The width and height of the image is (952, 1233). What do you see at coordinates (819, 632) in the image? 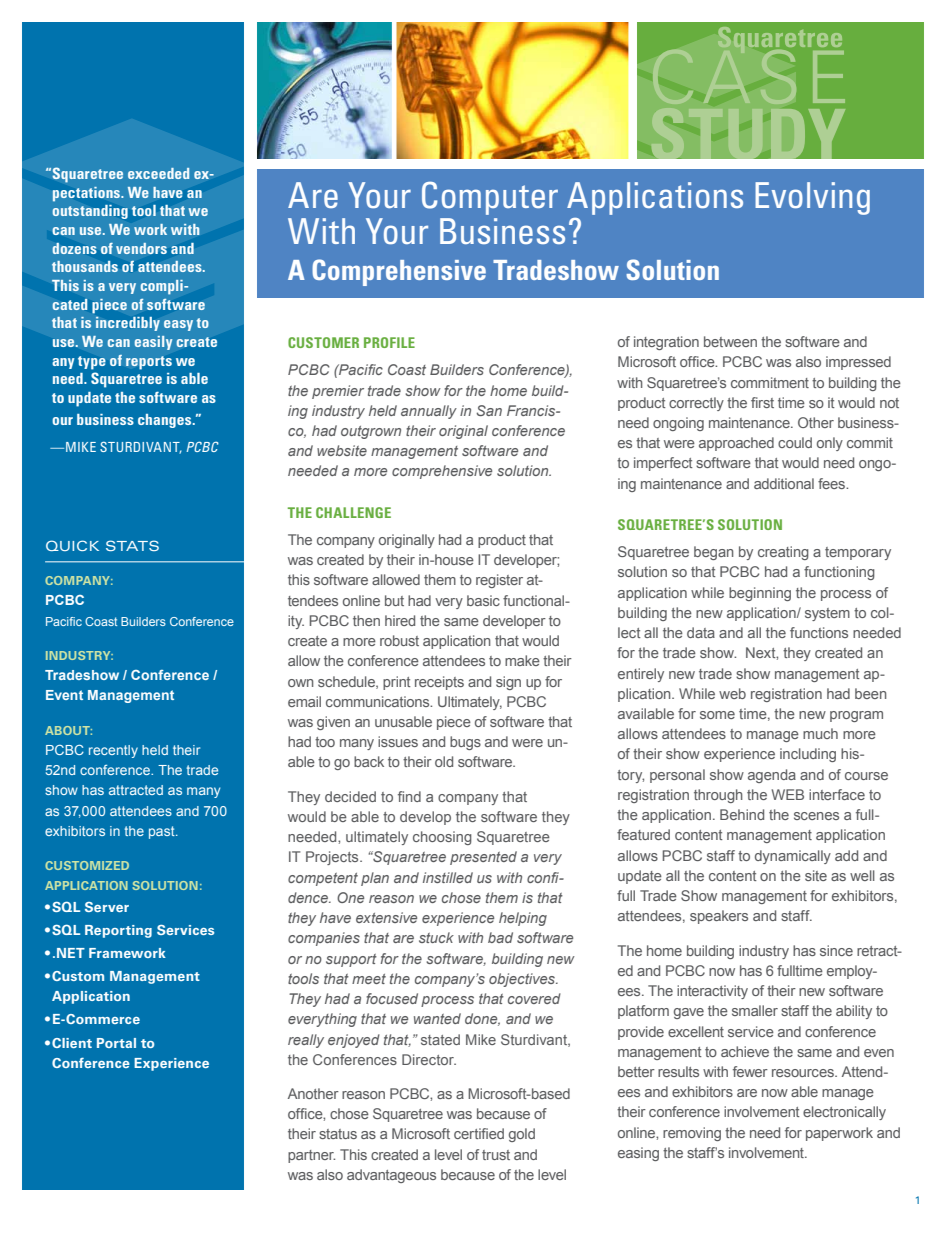
I see `functions` at bounding box center [819, 632].
